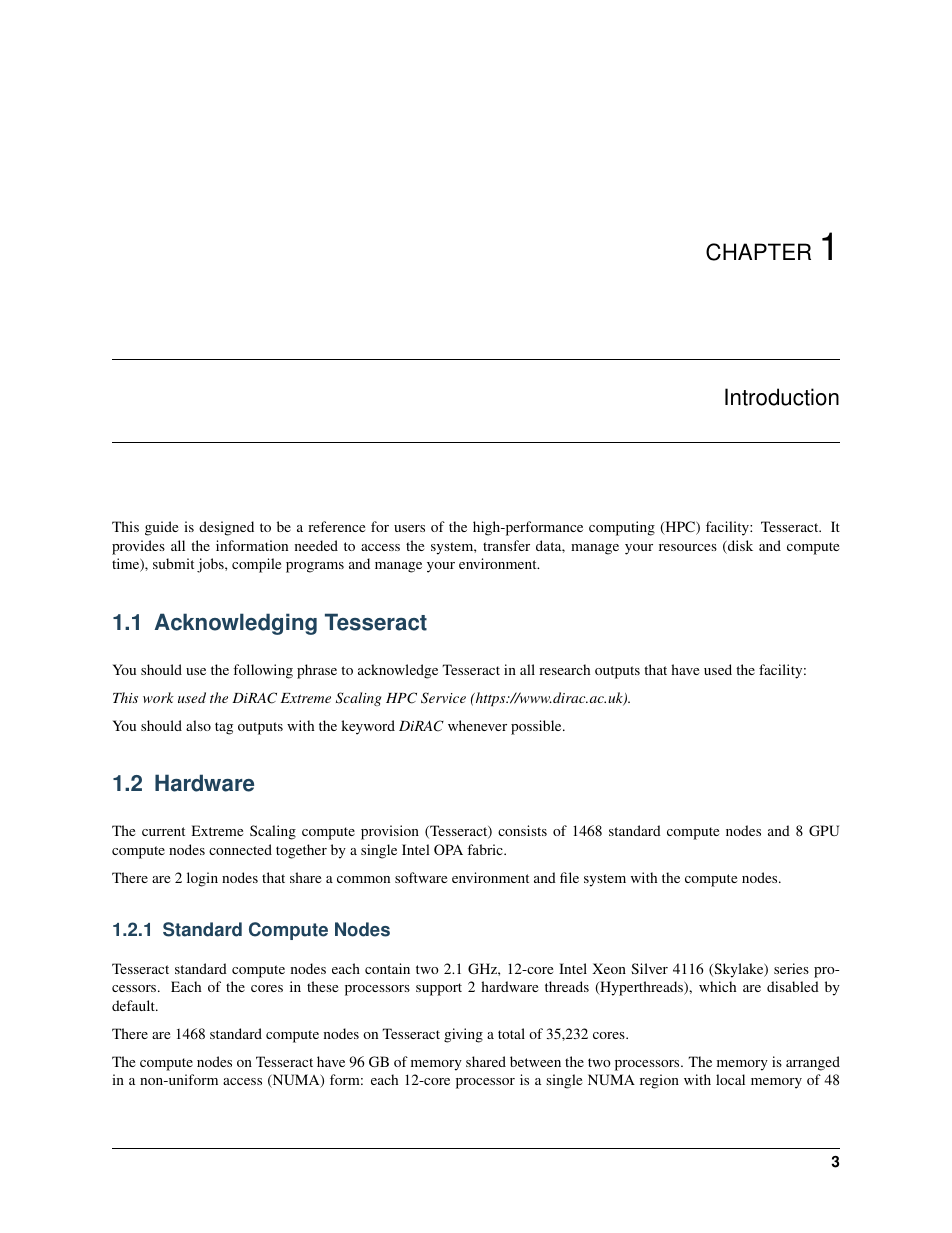  I want to click on local, so click(730, 1079).
